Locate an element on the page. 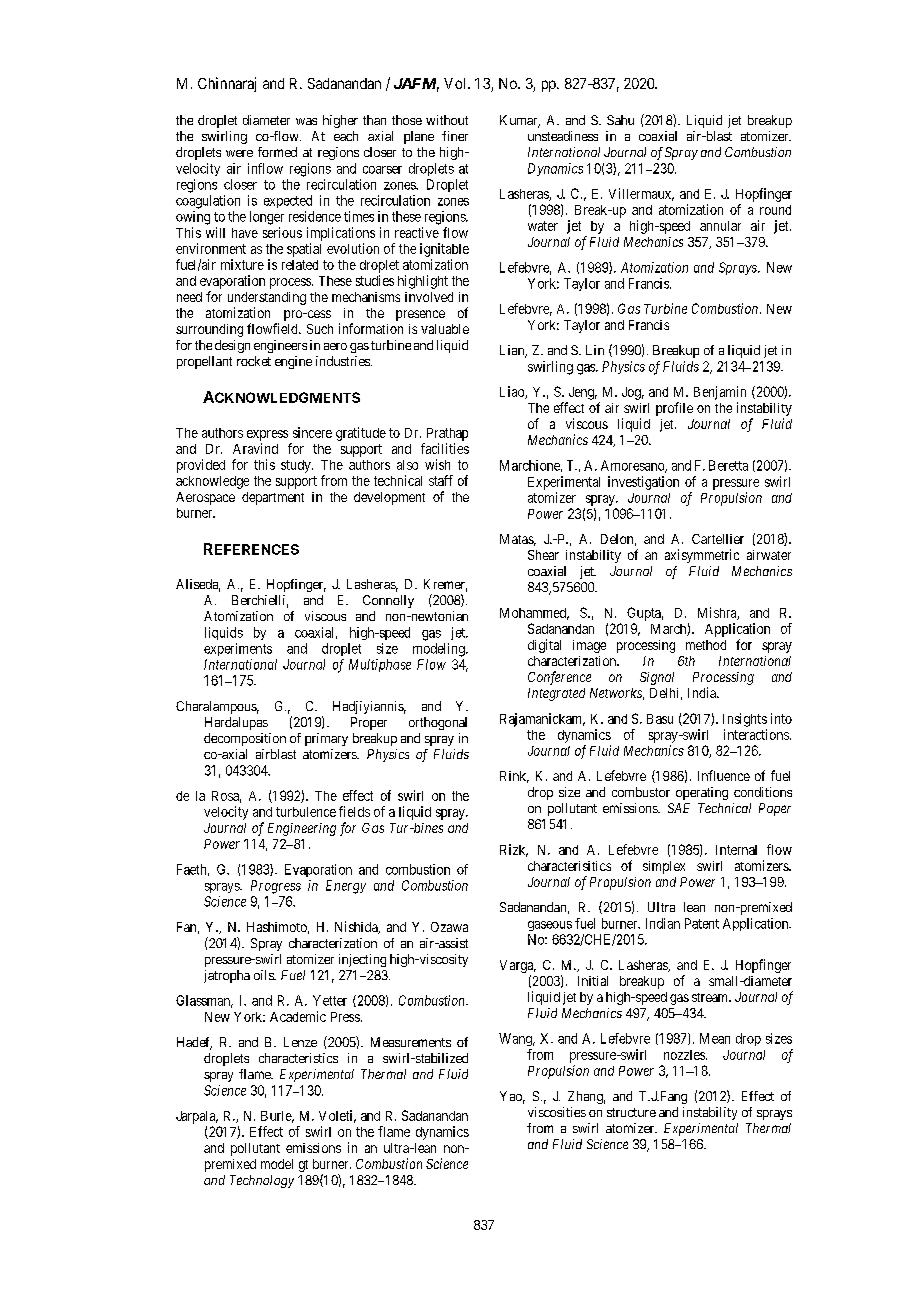  Progress is located at coordinates (276, 887).
